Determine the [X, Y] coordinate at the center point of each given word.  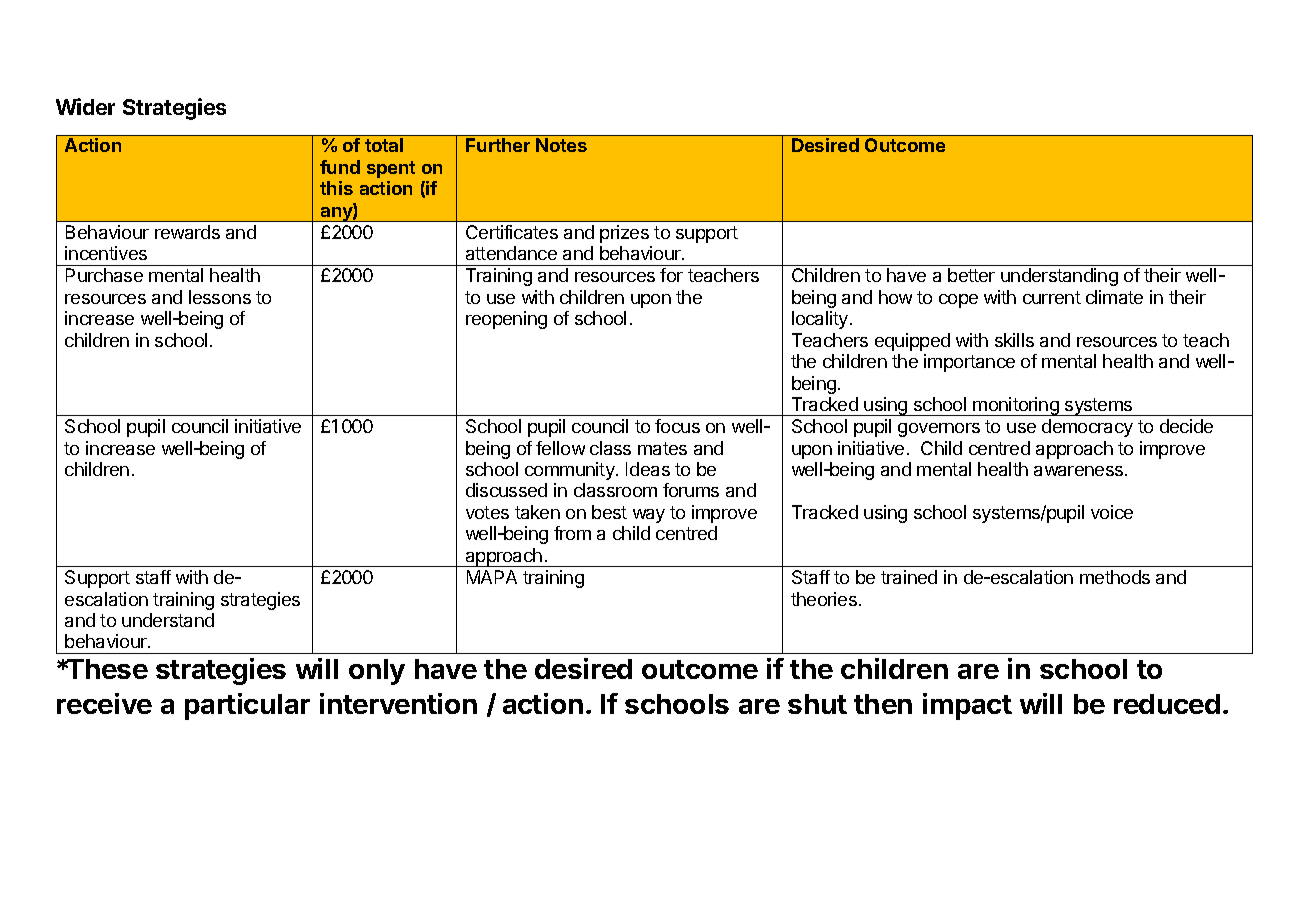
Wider [85, 106]
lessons [220, 297]
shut [817, 704]
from [572, 533]
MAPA [492, 577]
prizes [624, 234]
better [971, 275]
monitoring [1016, 406]
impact [967, 706]
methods [1115, 577]
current [1052, 297]
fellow [560, 448]
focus [677, 426]
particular [247, 706]
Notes [561, 145]
